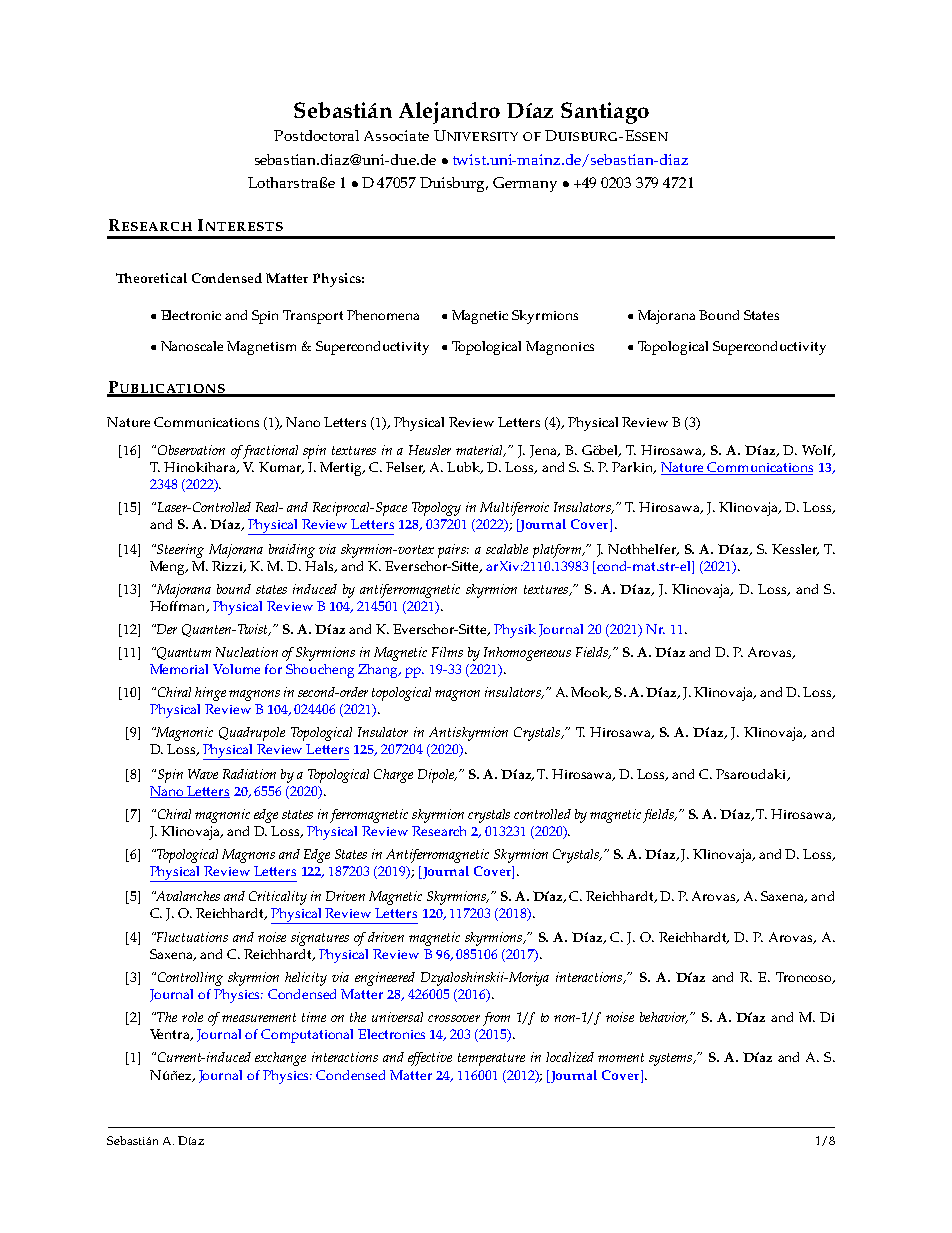 This screenshot has height=1233, width=952. Describe the element at coordinates (605, 113) in the screenshot. I see `Santiago` at that location.
